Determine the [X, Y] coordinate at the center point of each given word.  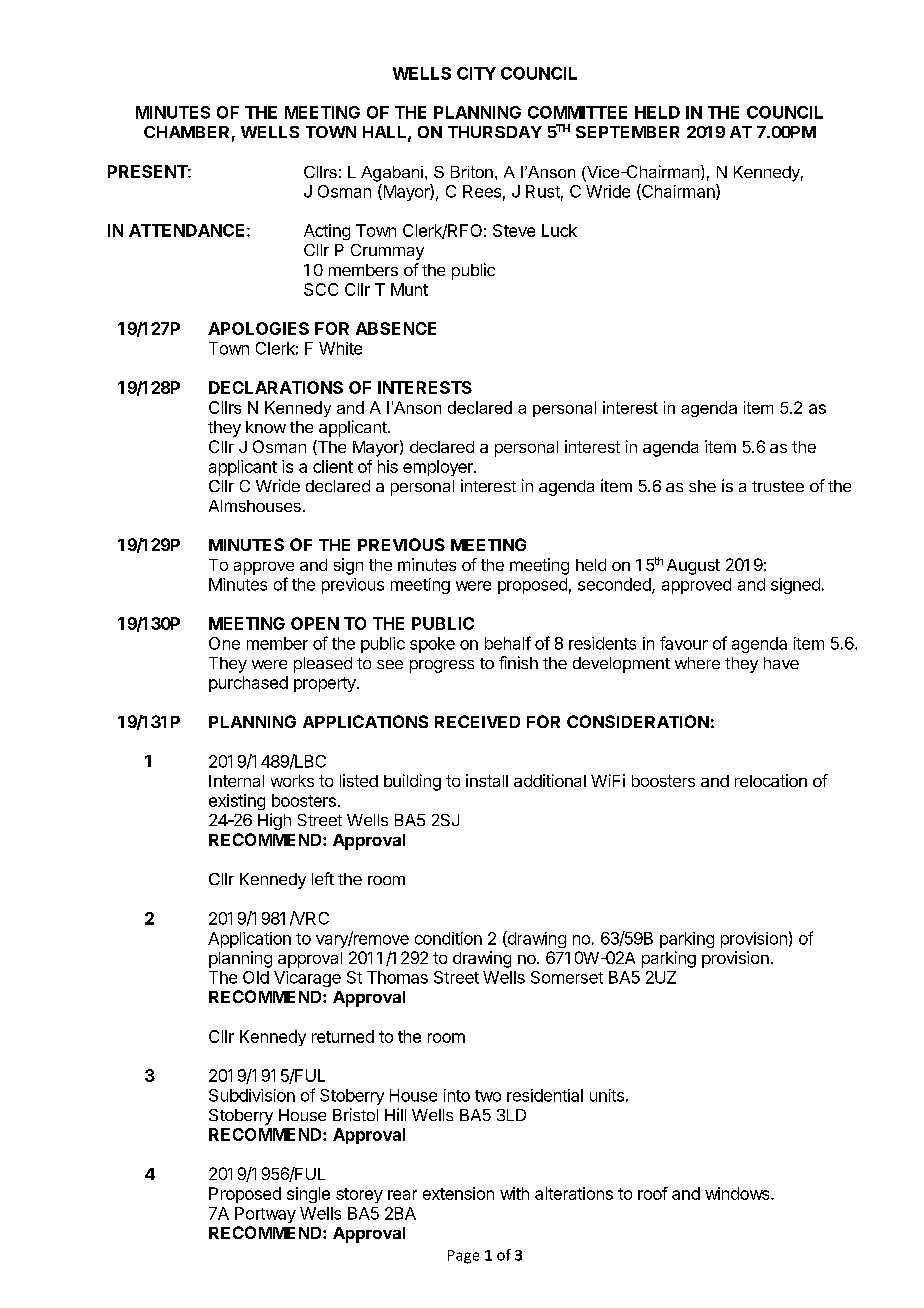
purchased [248, 684]
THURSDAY [495, 132]
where [697, 663]
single [308, 1195]
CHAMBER [186, 132]
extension [458, 1193]
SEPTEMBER [627, 132]
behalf [508, 643]
